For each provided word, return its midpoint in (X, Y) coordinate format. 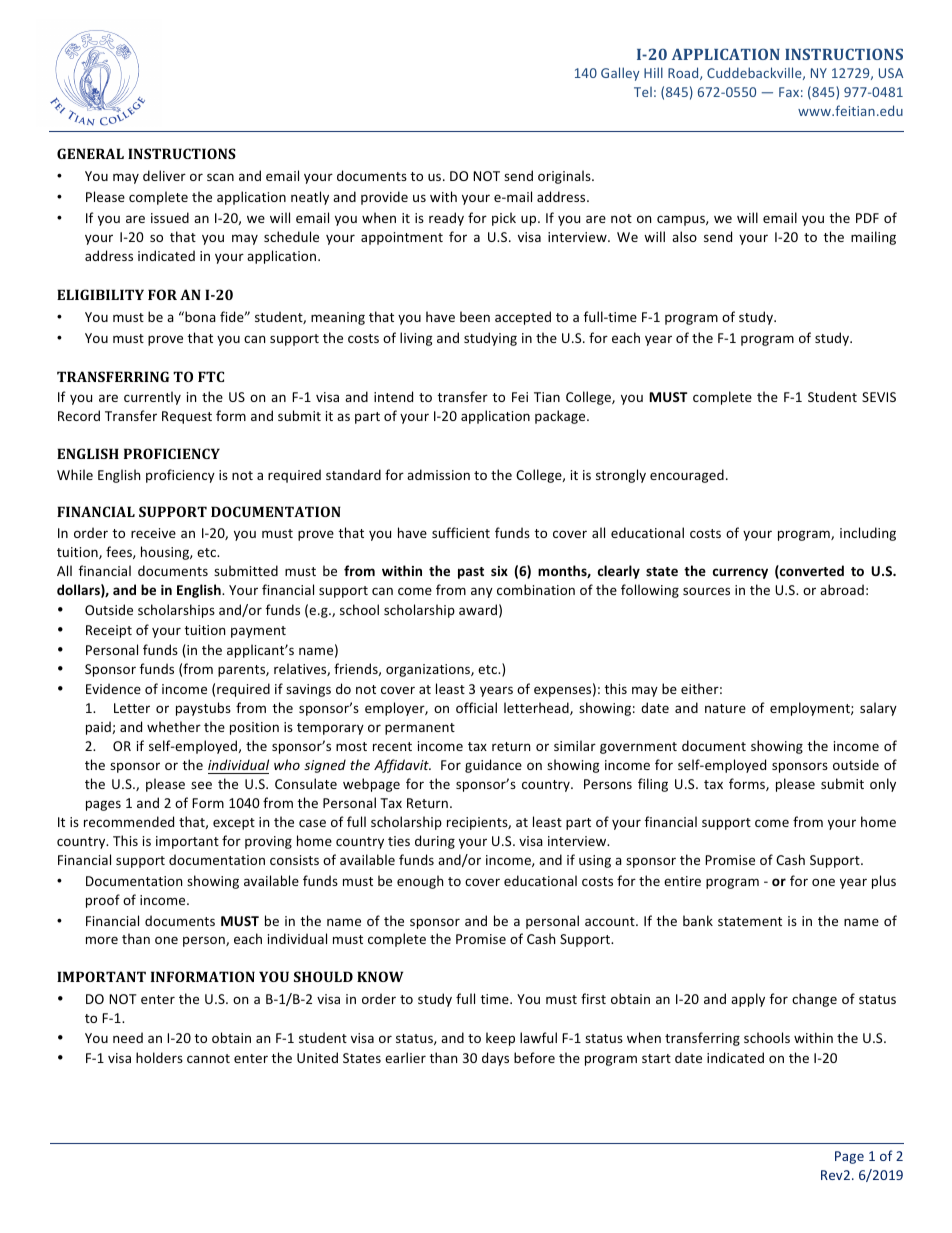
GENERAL (90, 153)
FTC (211, 376)
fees (120, 552)
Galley (620, 74)
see (201, 785)
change (814, 1000)
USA (891, 73)
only (883, 785)
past (471, 573)
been (475, 316)
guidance (493, 766)
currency (740, 573)
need (128, 1037)
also (684, 236)
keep (500, 1039)
